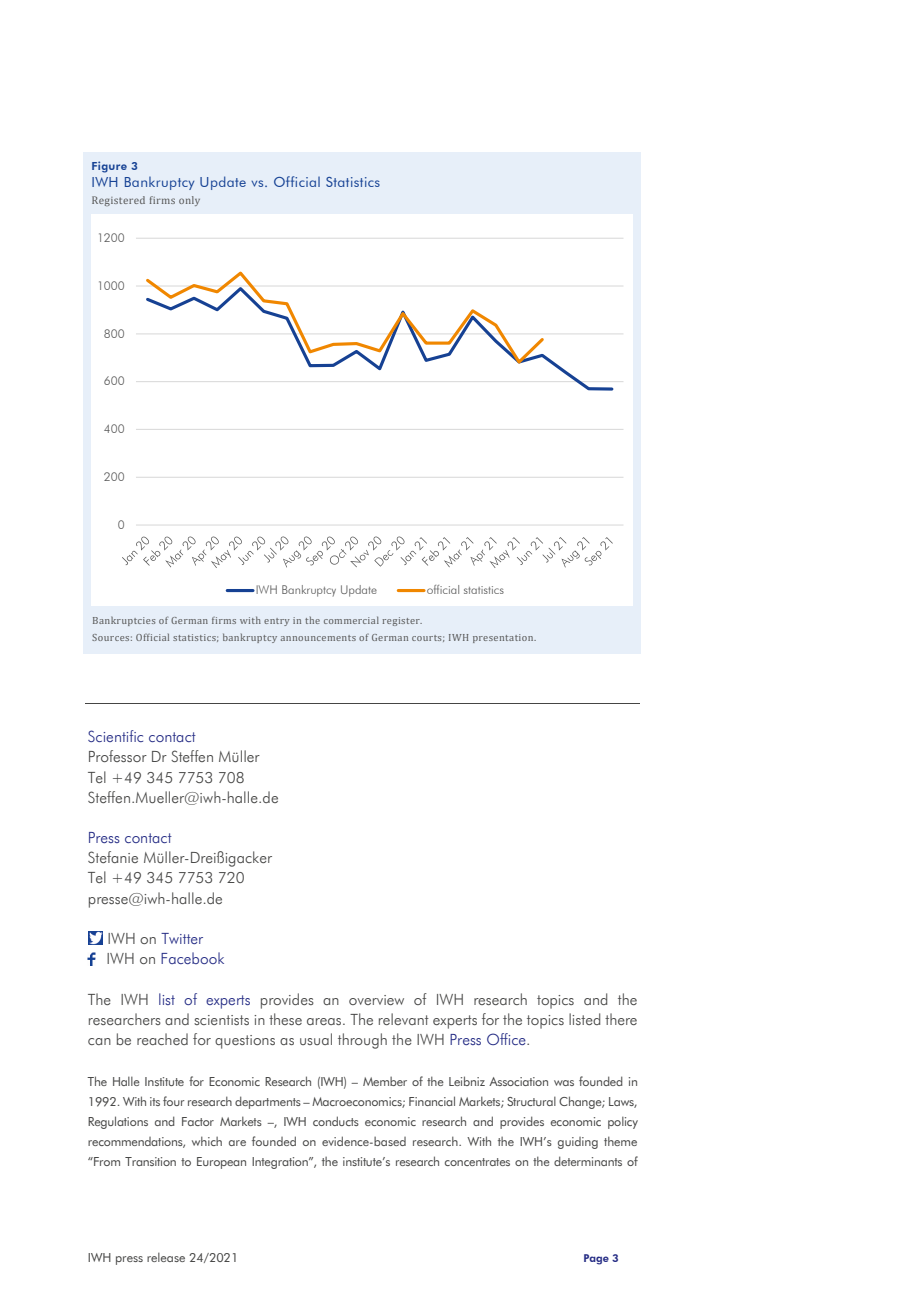 The height and width of the page is (1309, 924). I want to click on Stefanie, so click(113, 857).
